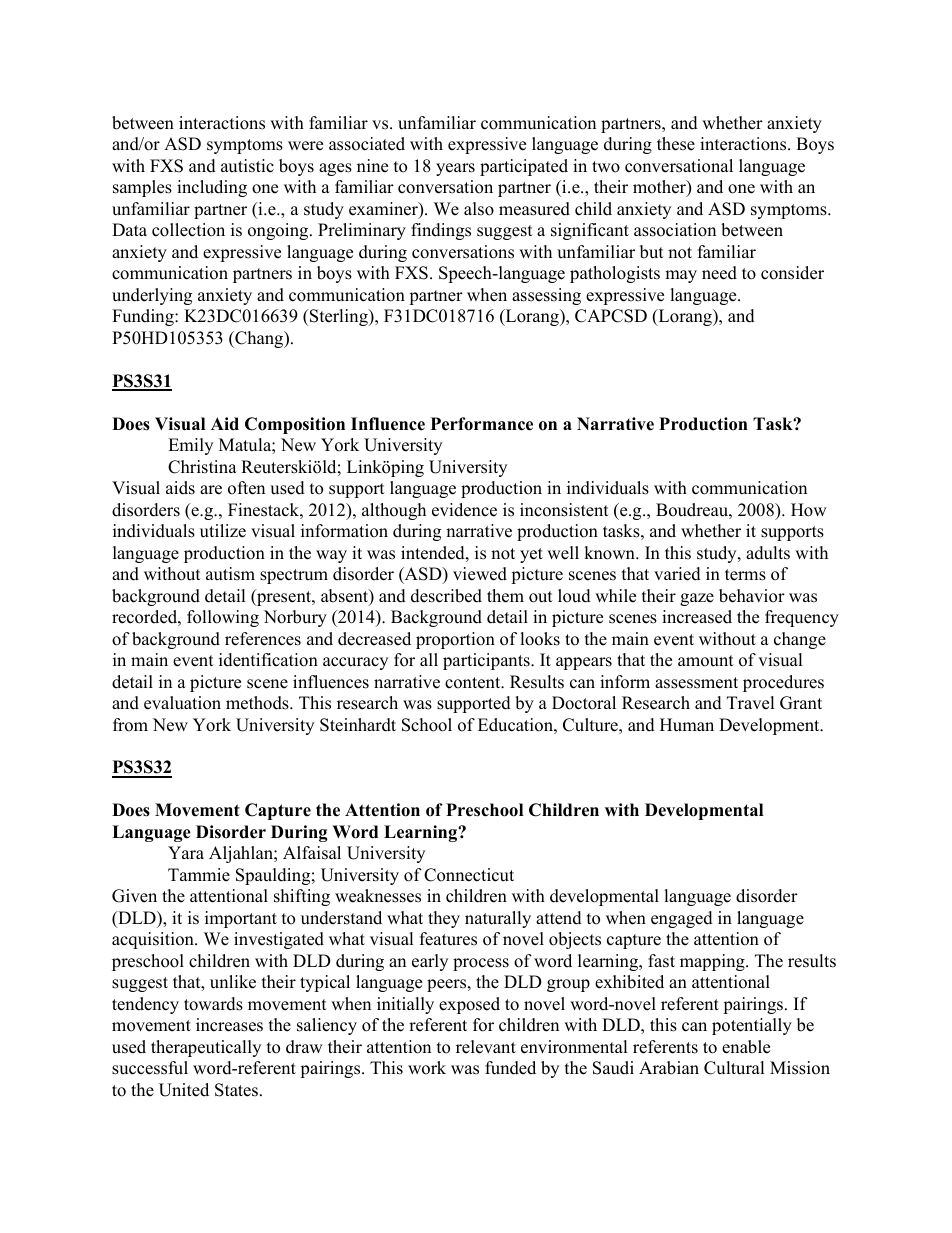 The image size is (952, 1233). Describe the element at coordinates (676, 144) in the screenshot. I see `these` at that location.
